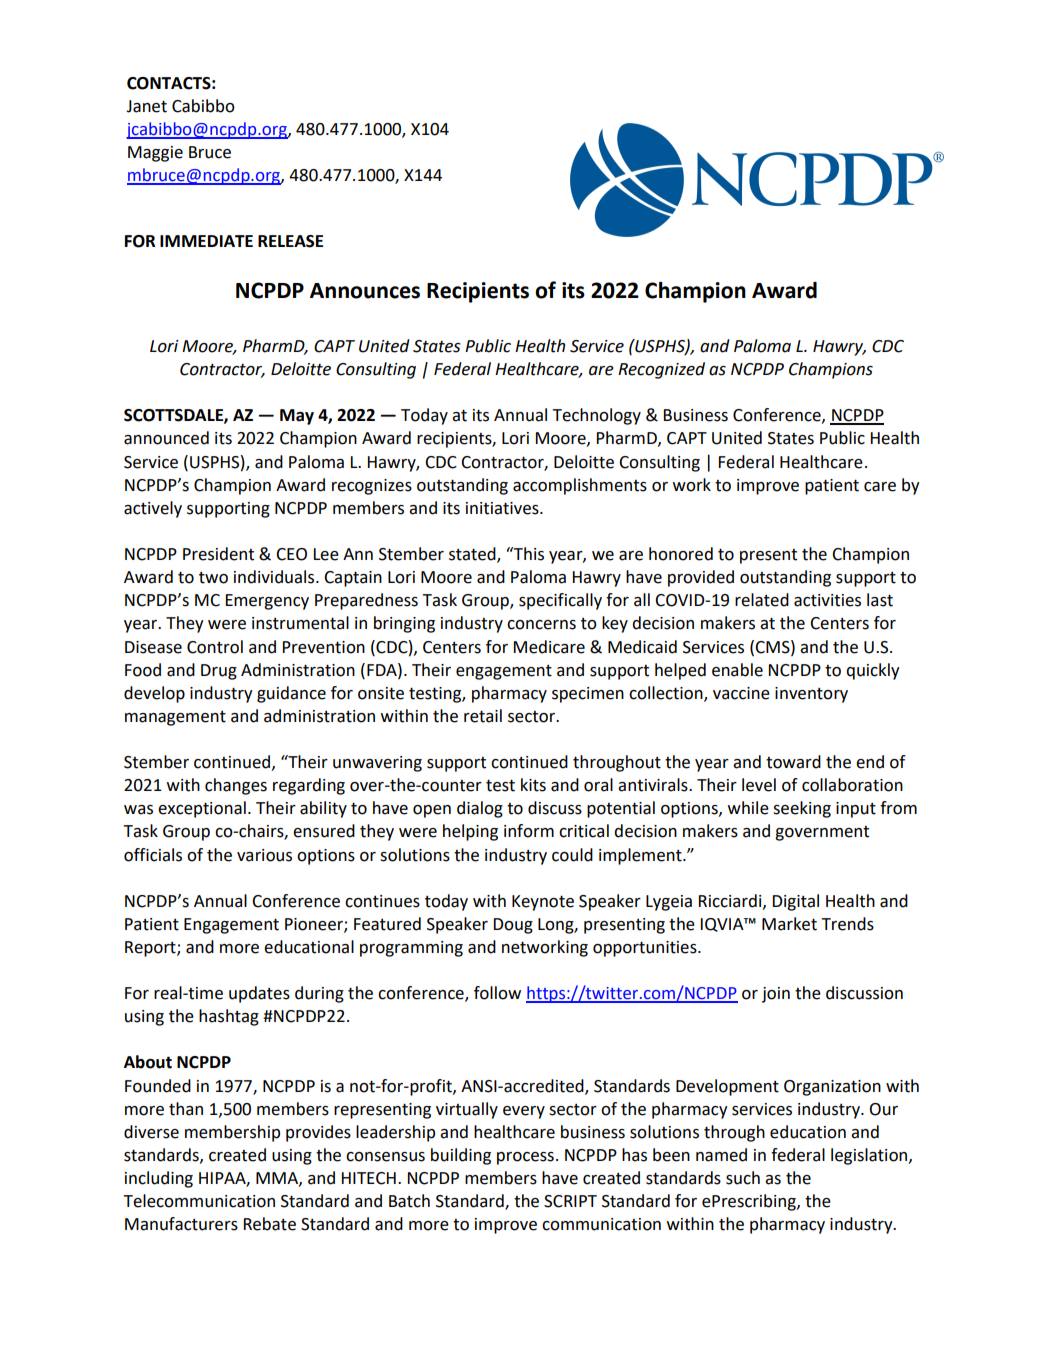  Describe the element at coordinates (661, 370) in the screenshot. I see `Recognized` at that location.
